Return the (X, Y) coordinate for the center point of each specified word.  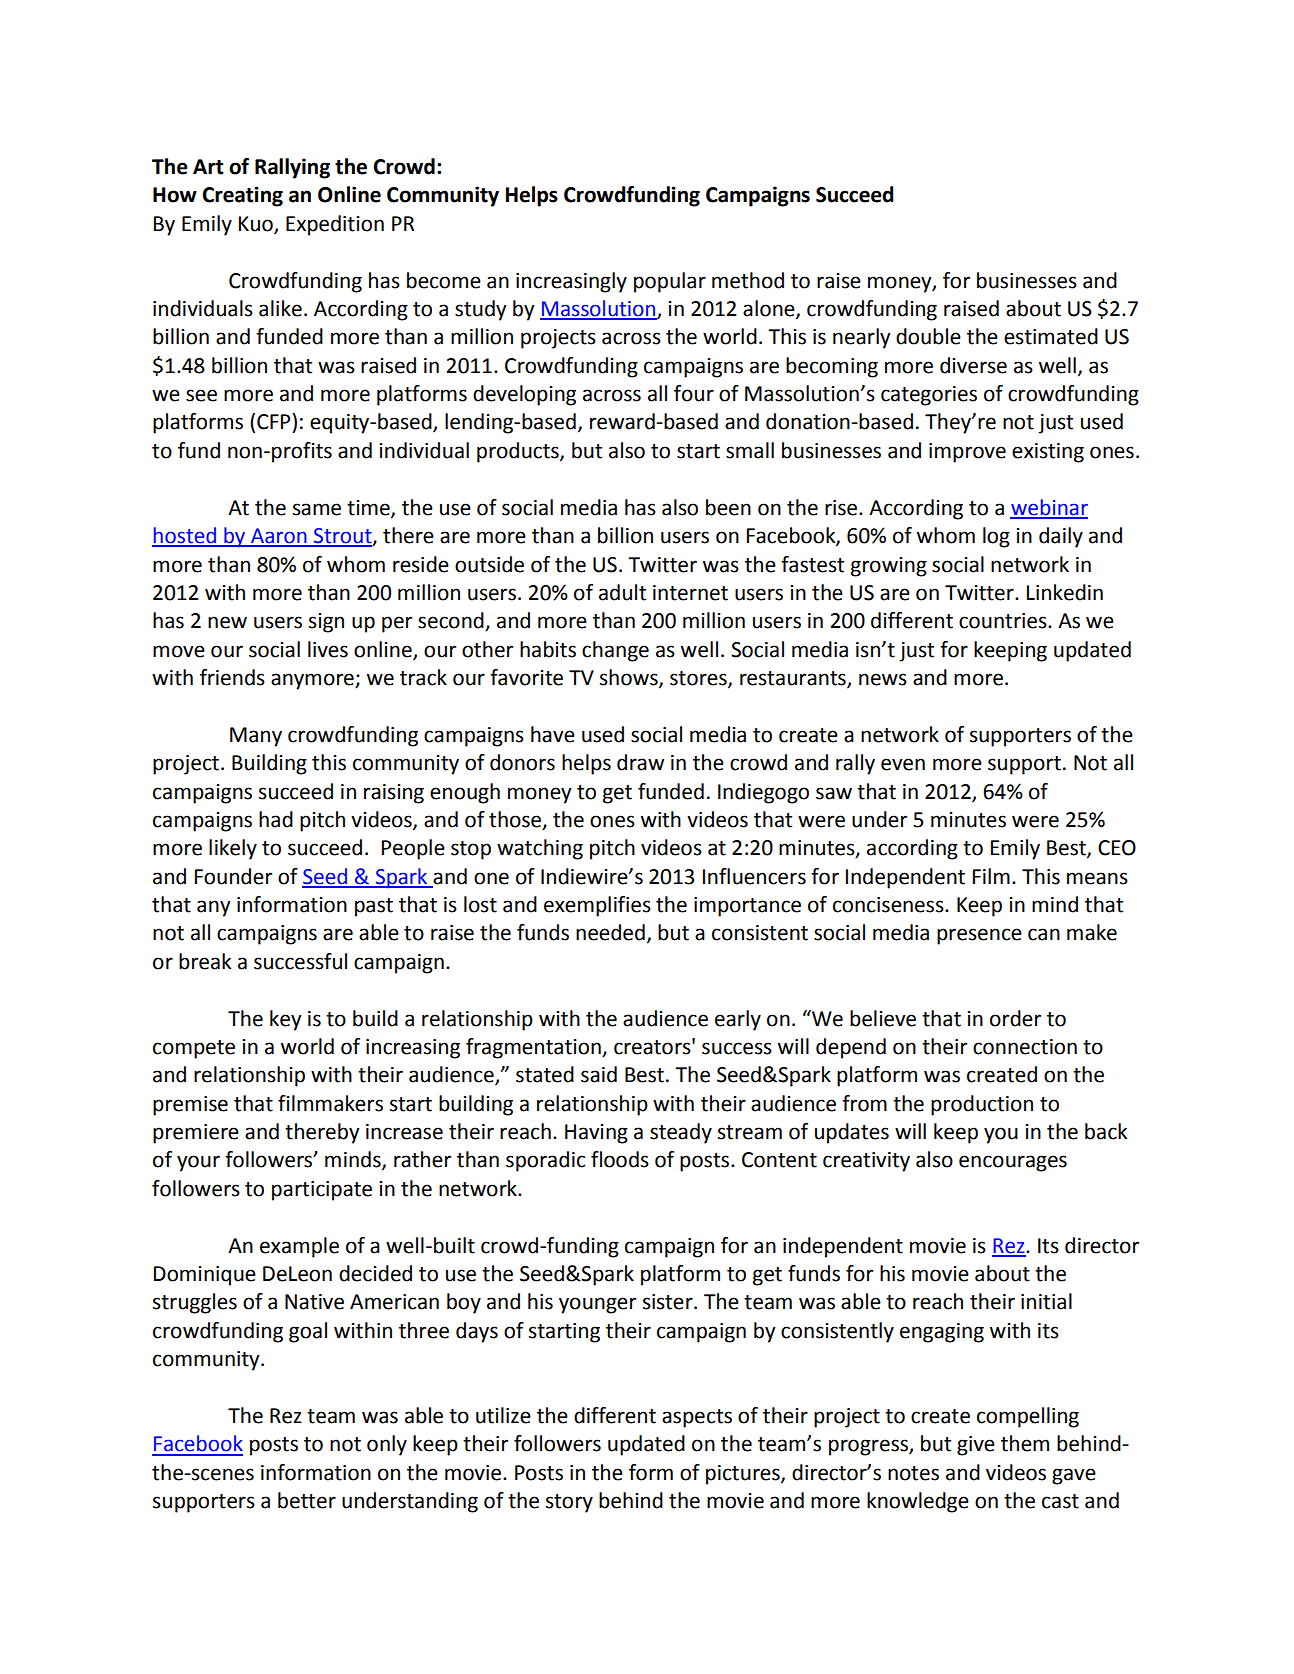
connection (1025, 1047)
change (615, 651)
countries (1004, 621)
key (285, 1020)
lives (328, 649)
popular (670, 282)
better (307, 1500)
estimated (1051, 336)
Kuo (257, 225)
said (599, 1074)
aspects (697, 1418)
